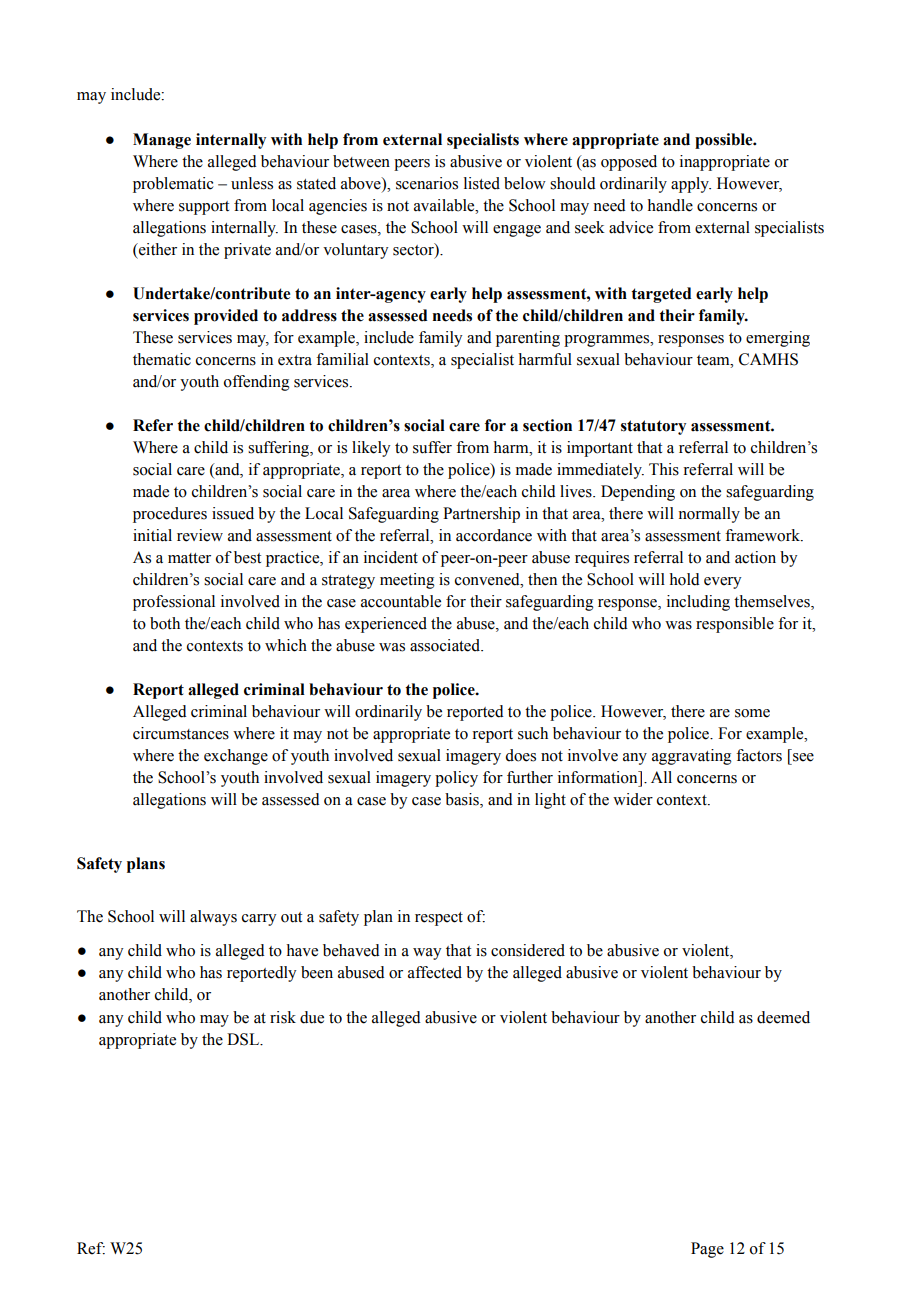  I want to click on associated, so click(446, 645).
